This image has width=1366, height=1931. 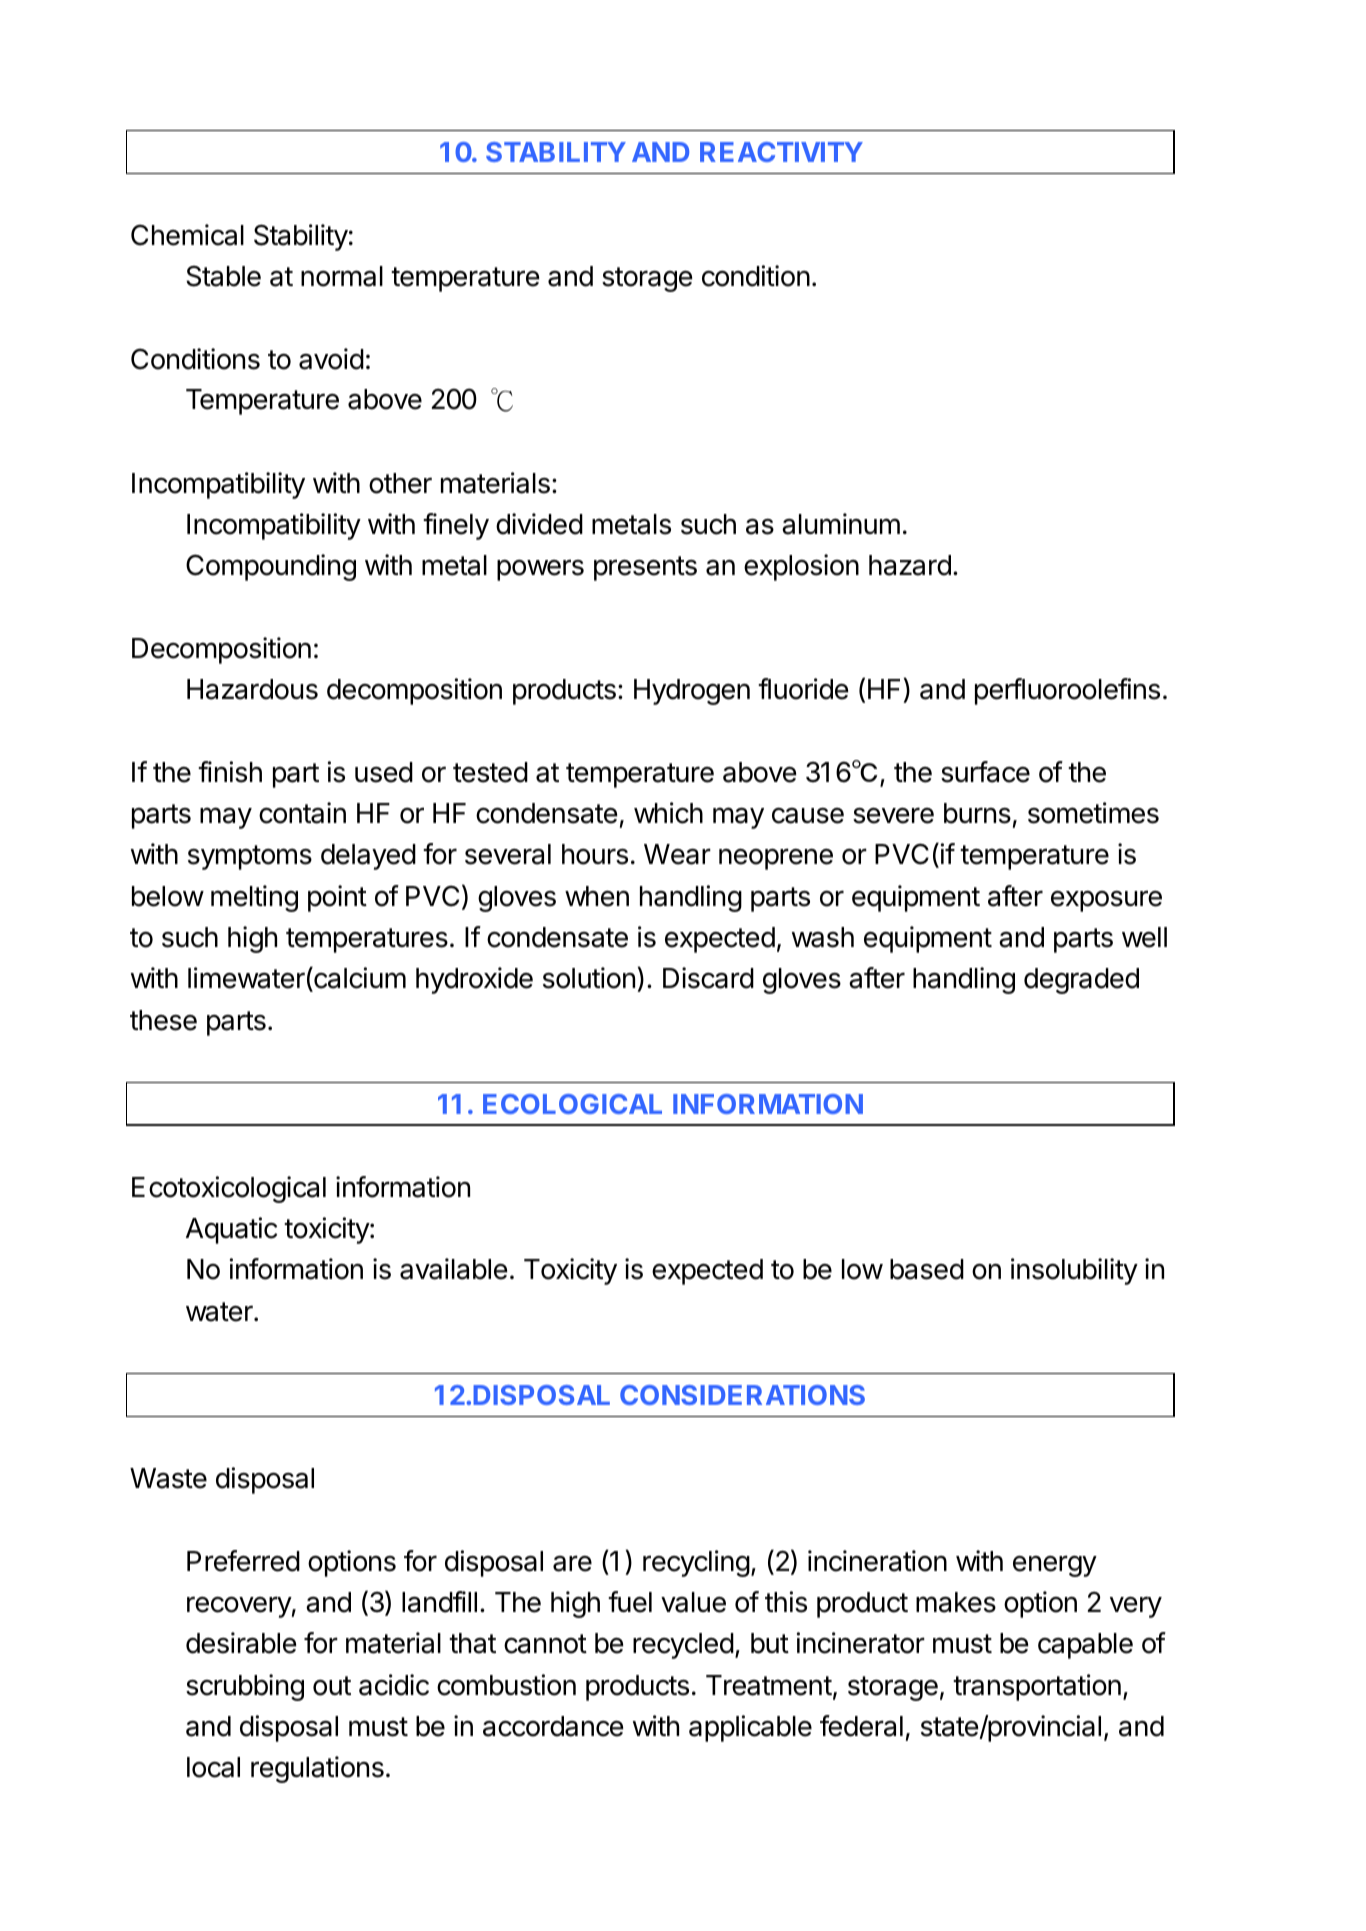 I want to click on CONSIDERATIONS, so click(x=742, y=1395).
